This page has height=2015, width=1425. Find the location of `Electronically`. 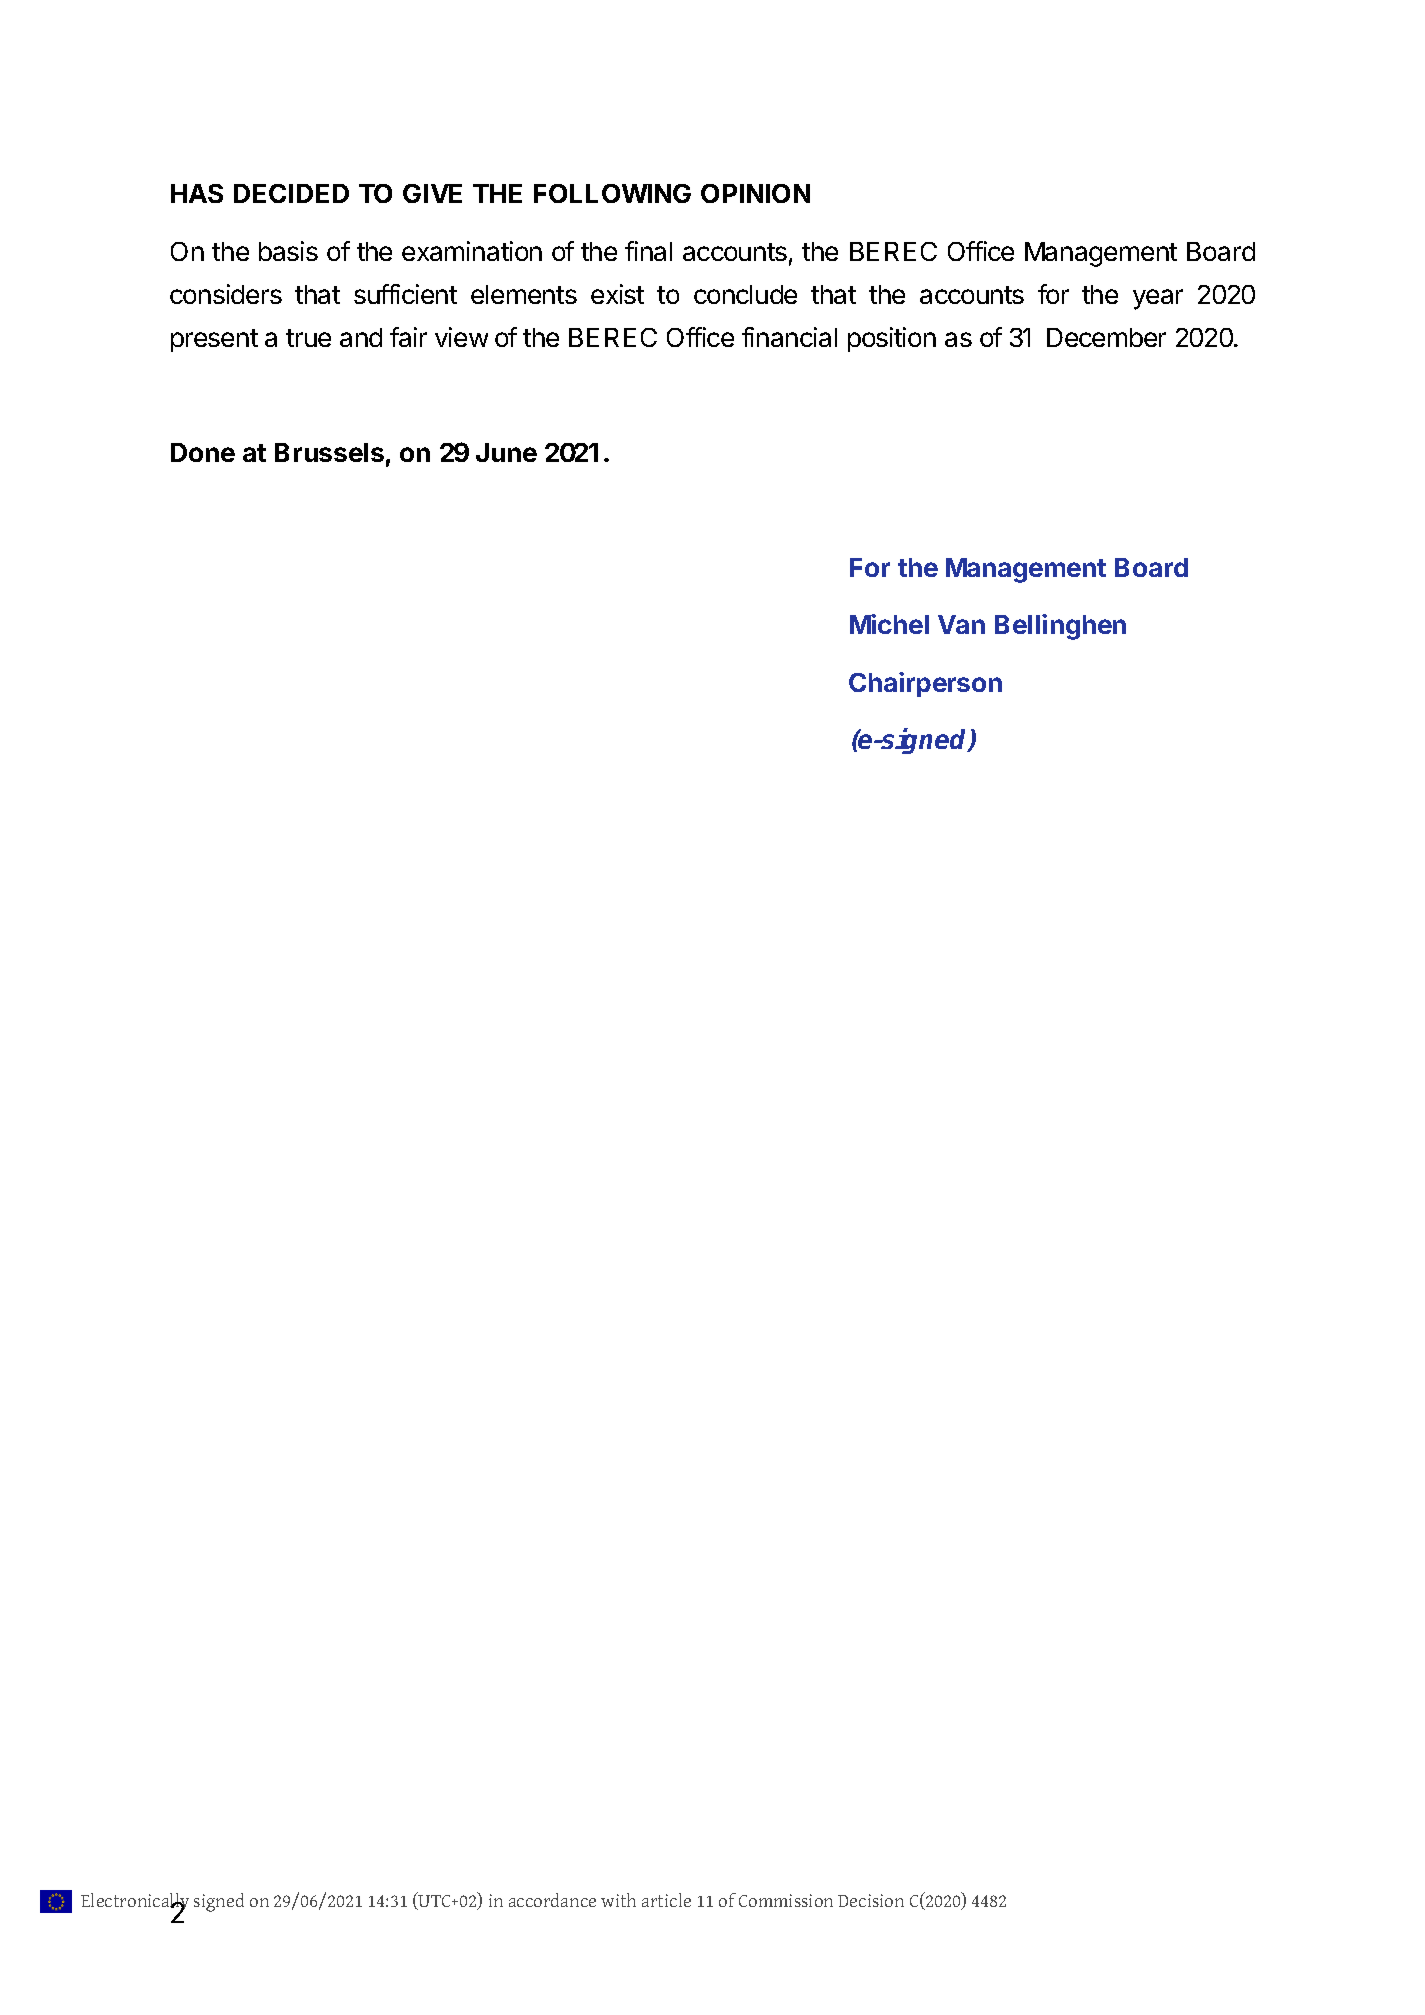

Electronically is located at coordinates (135, 1904).
